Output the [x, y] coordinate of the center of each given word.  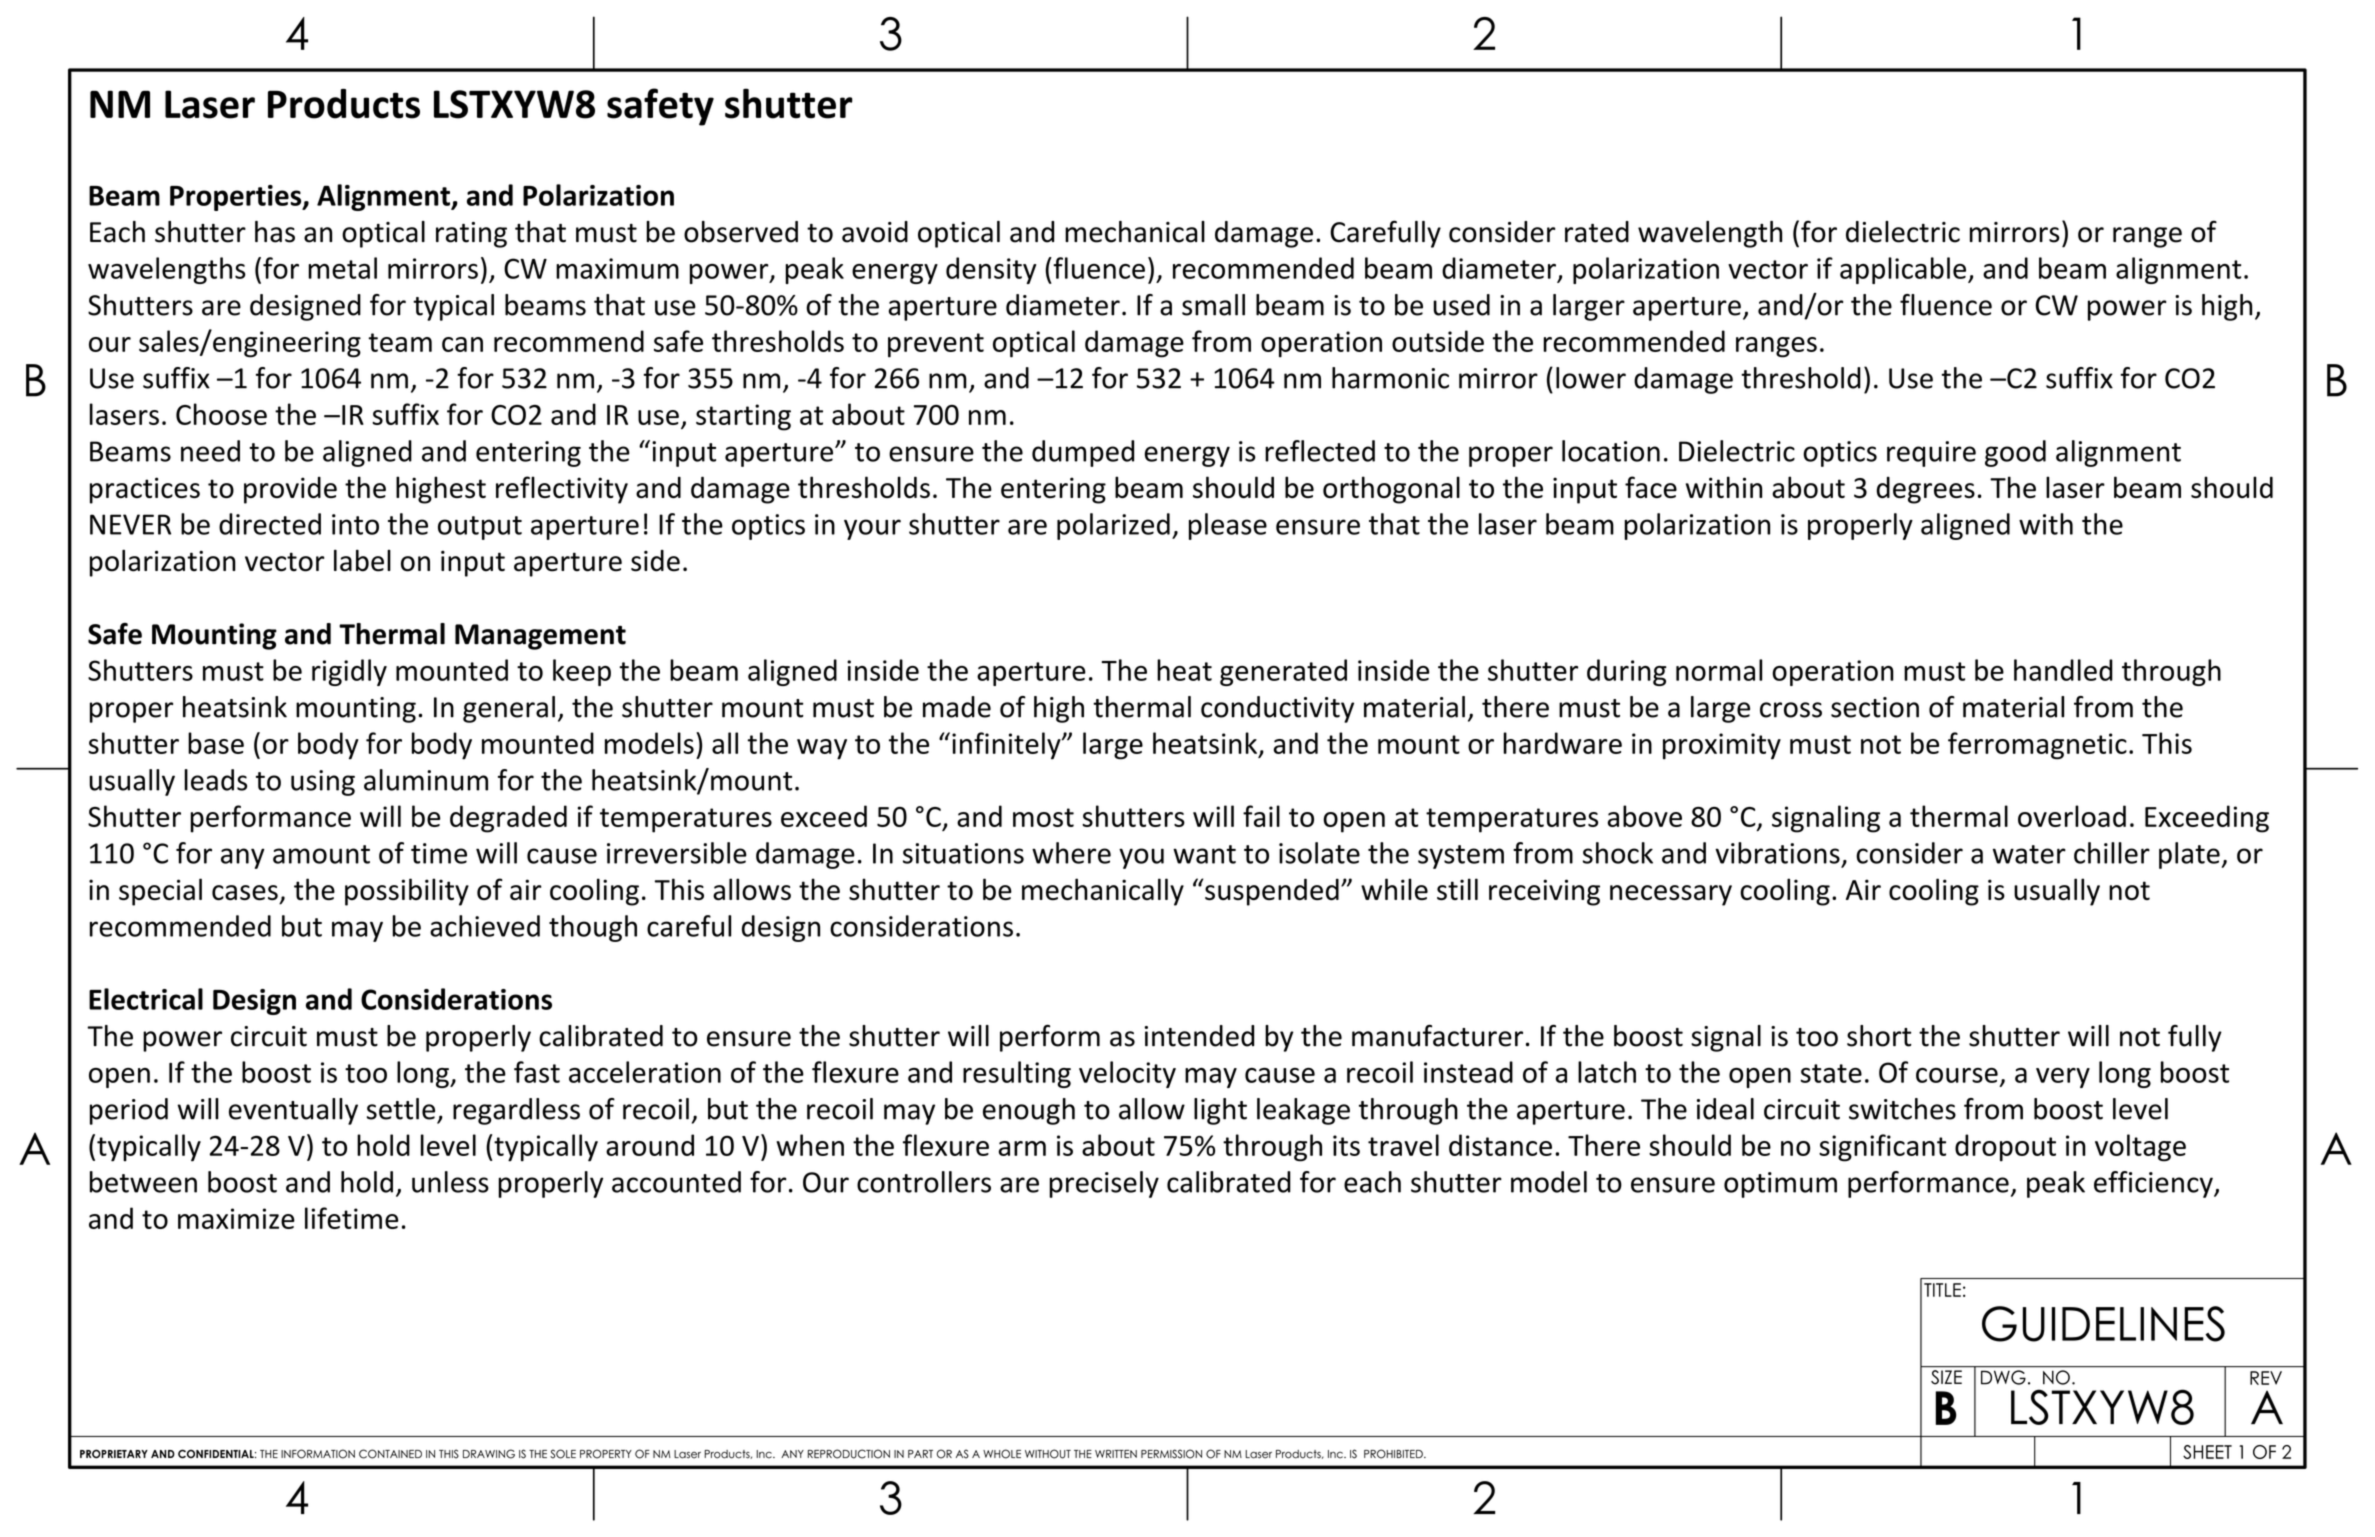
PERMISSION [1171, 1454]
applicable [1903, 270]
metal [342, 268]
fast [537, 1072]
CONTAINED [390, 1454]
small [1213, 305]
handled [2063, 670]
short [1879, 1036]
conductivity [1277, 709]
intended [1199, 1036]
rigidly [349, 672]
